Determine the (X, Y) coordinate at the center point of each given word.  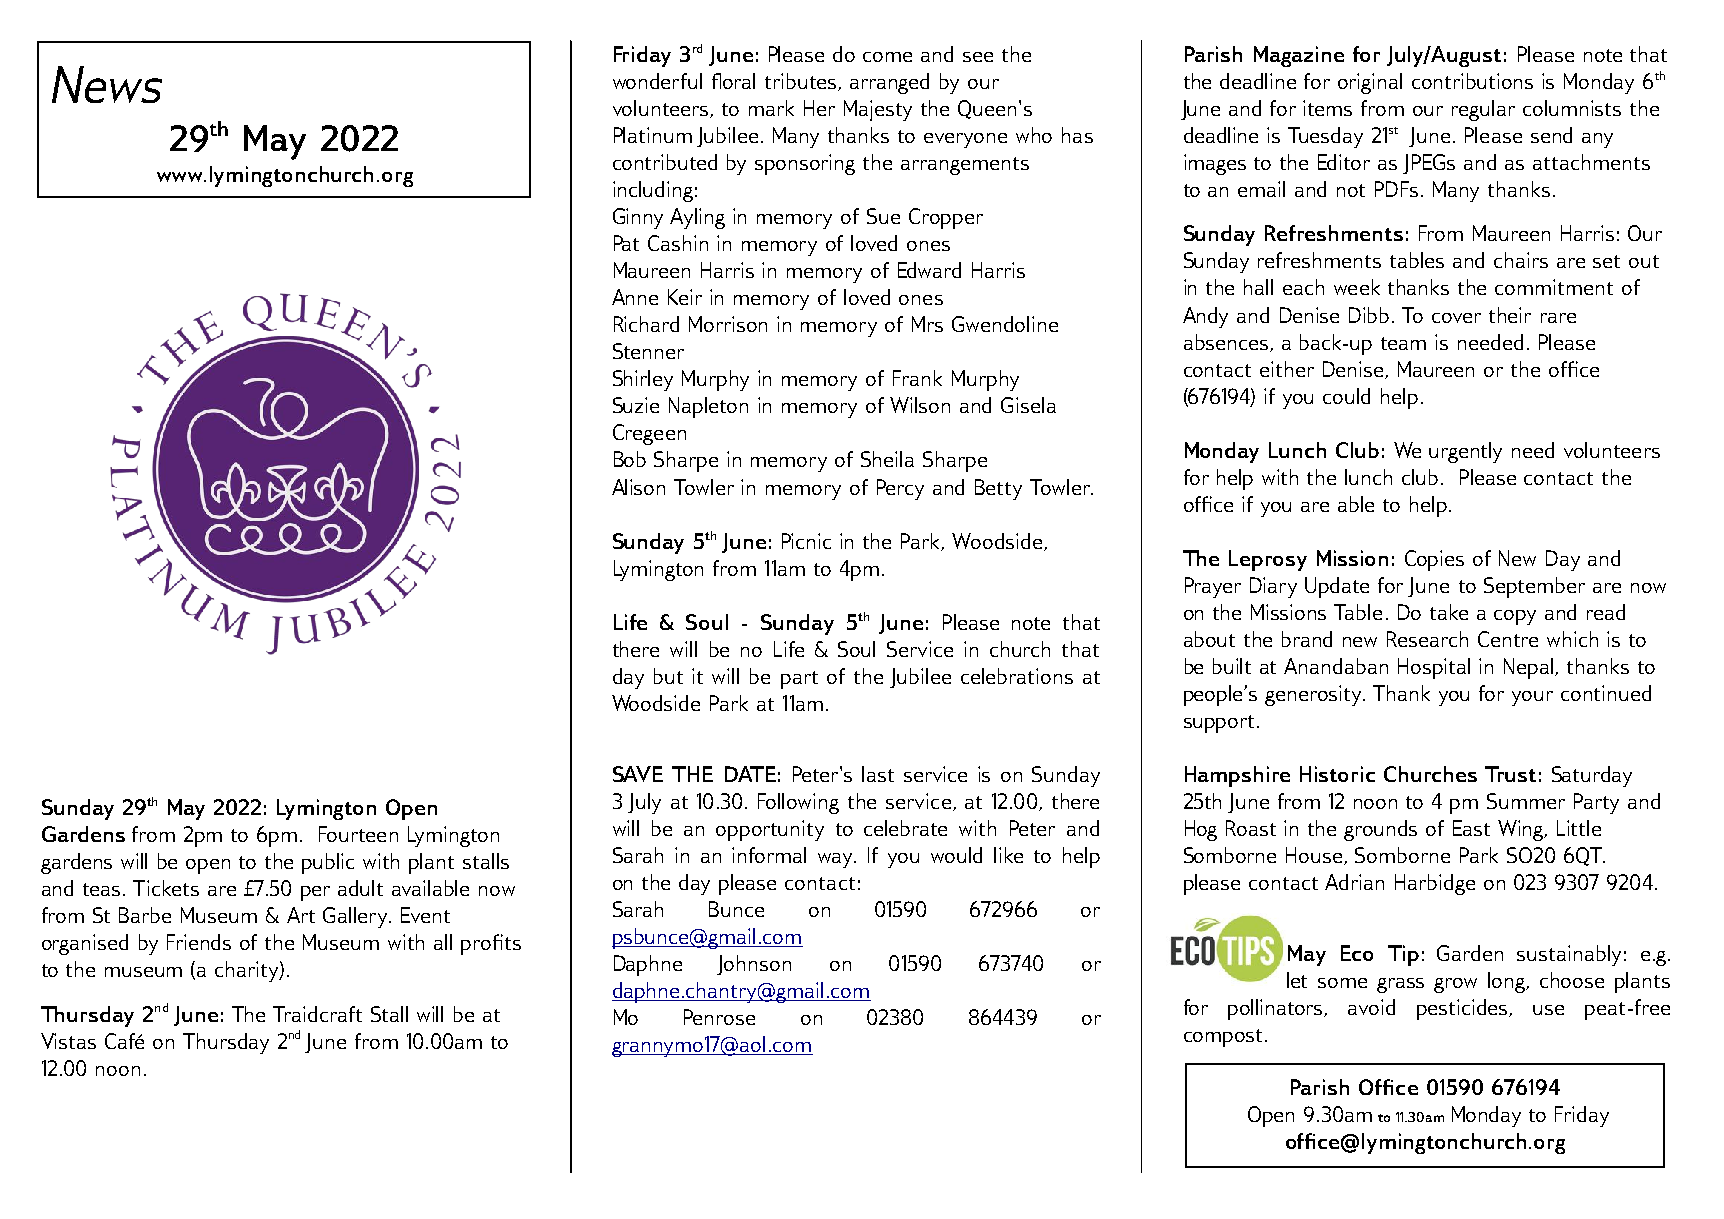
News (107, 84)
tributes (800, 81)
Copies (1434, 560)
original (1370, 83)
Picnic (806, 541)
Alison (638, 487)
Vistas (68, 1041)
